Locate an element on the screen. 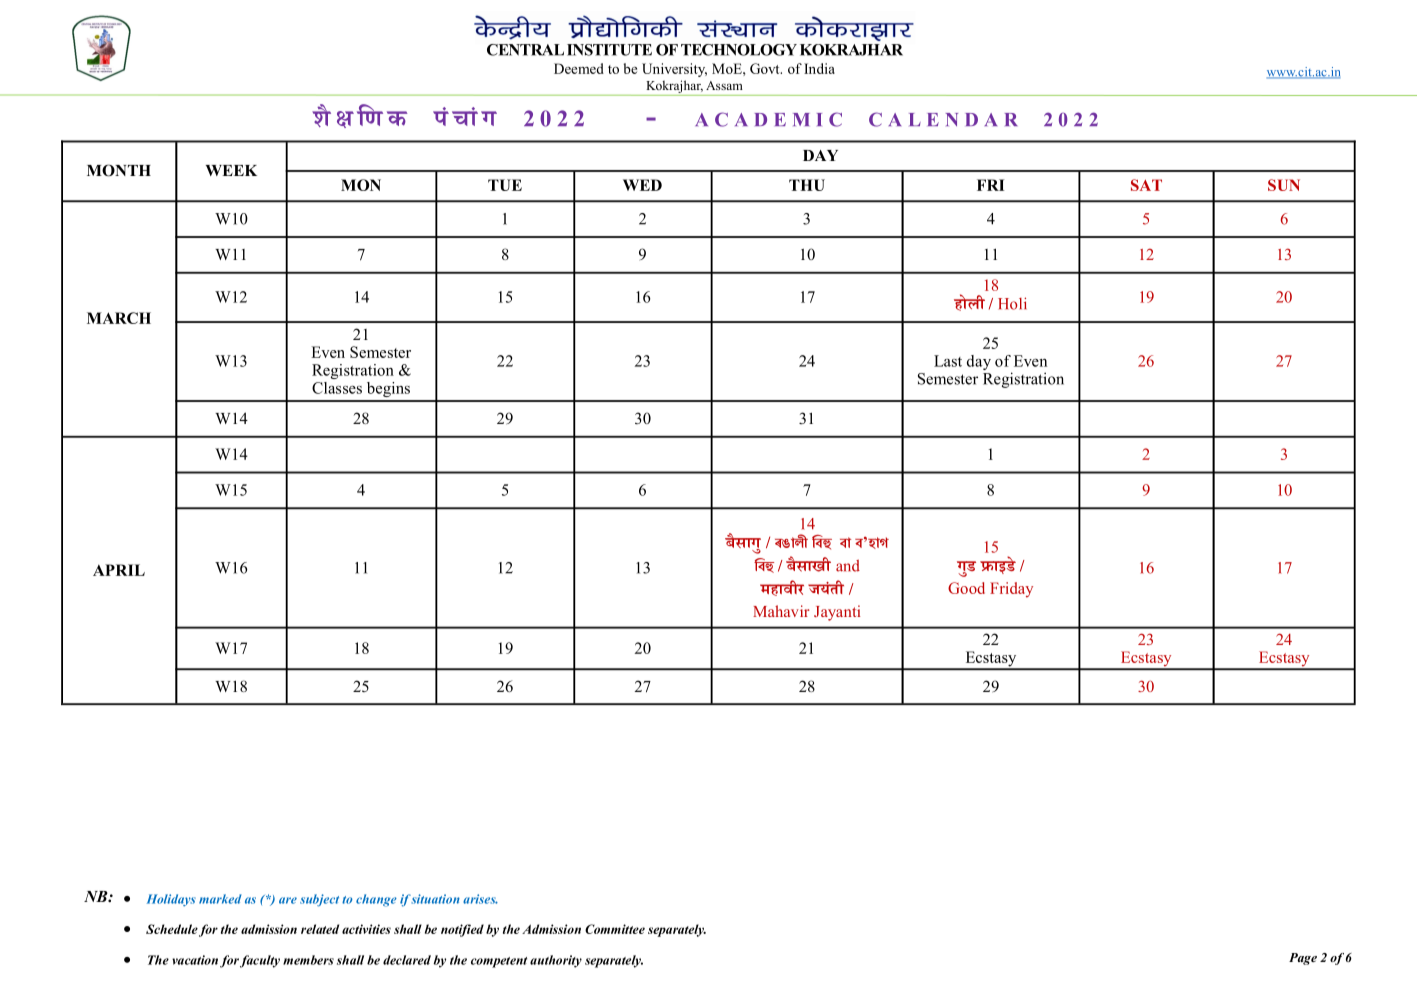 The width and height of the screenshot is (1417, 1002). Assam is located at coordinates (724, 85).
